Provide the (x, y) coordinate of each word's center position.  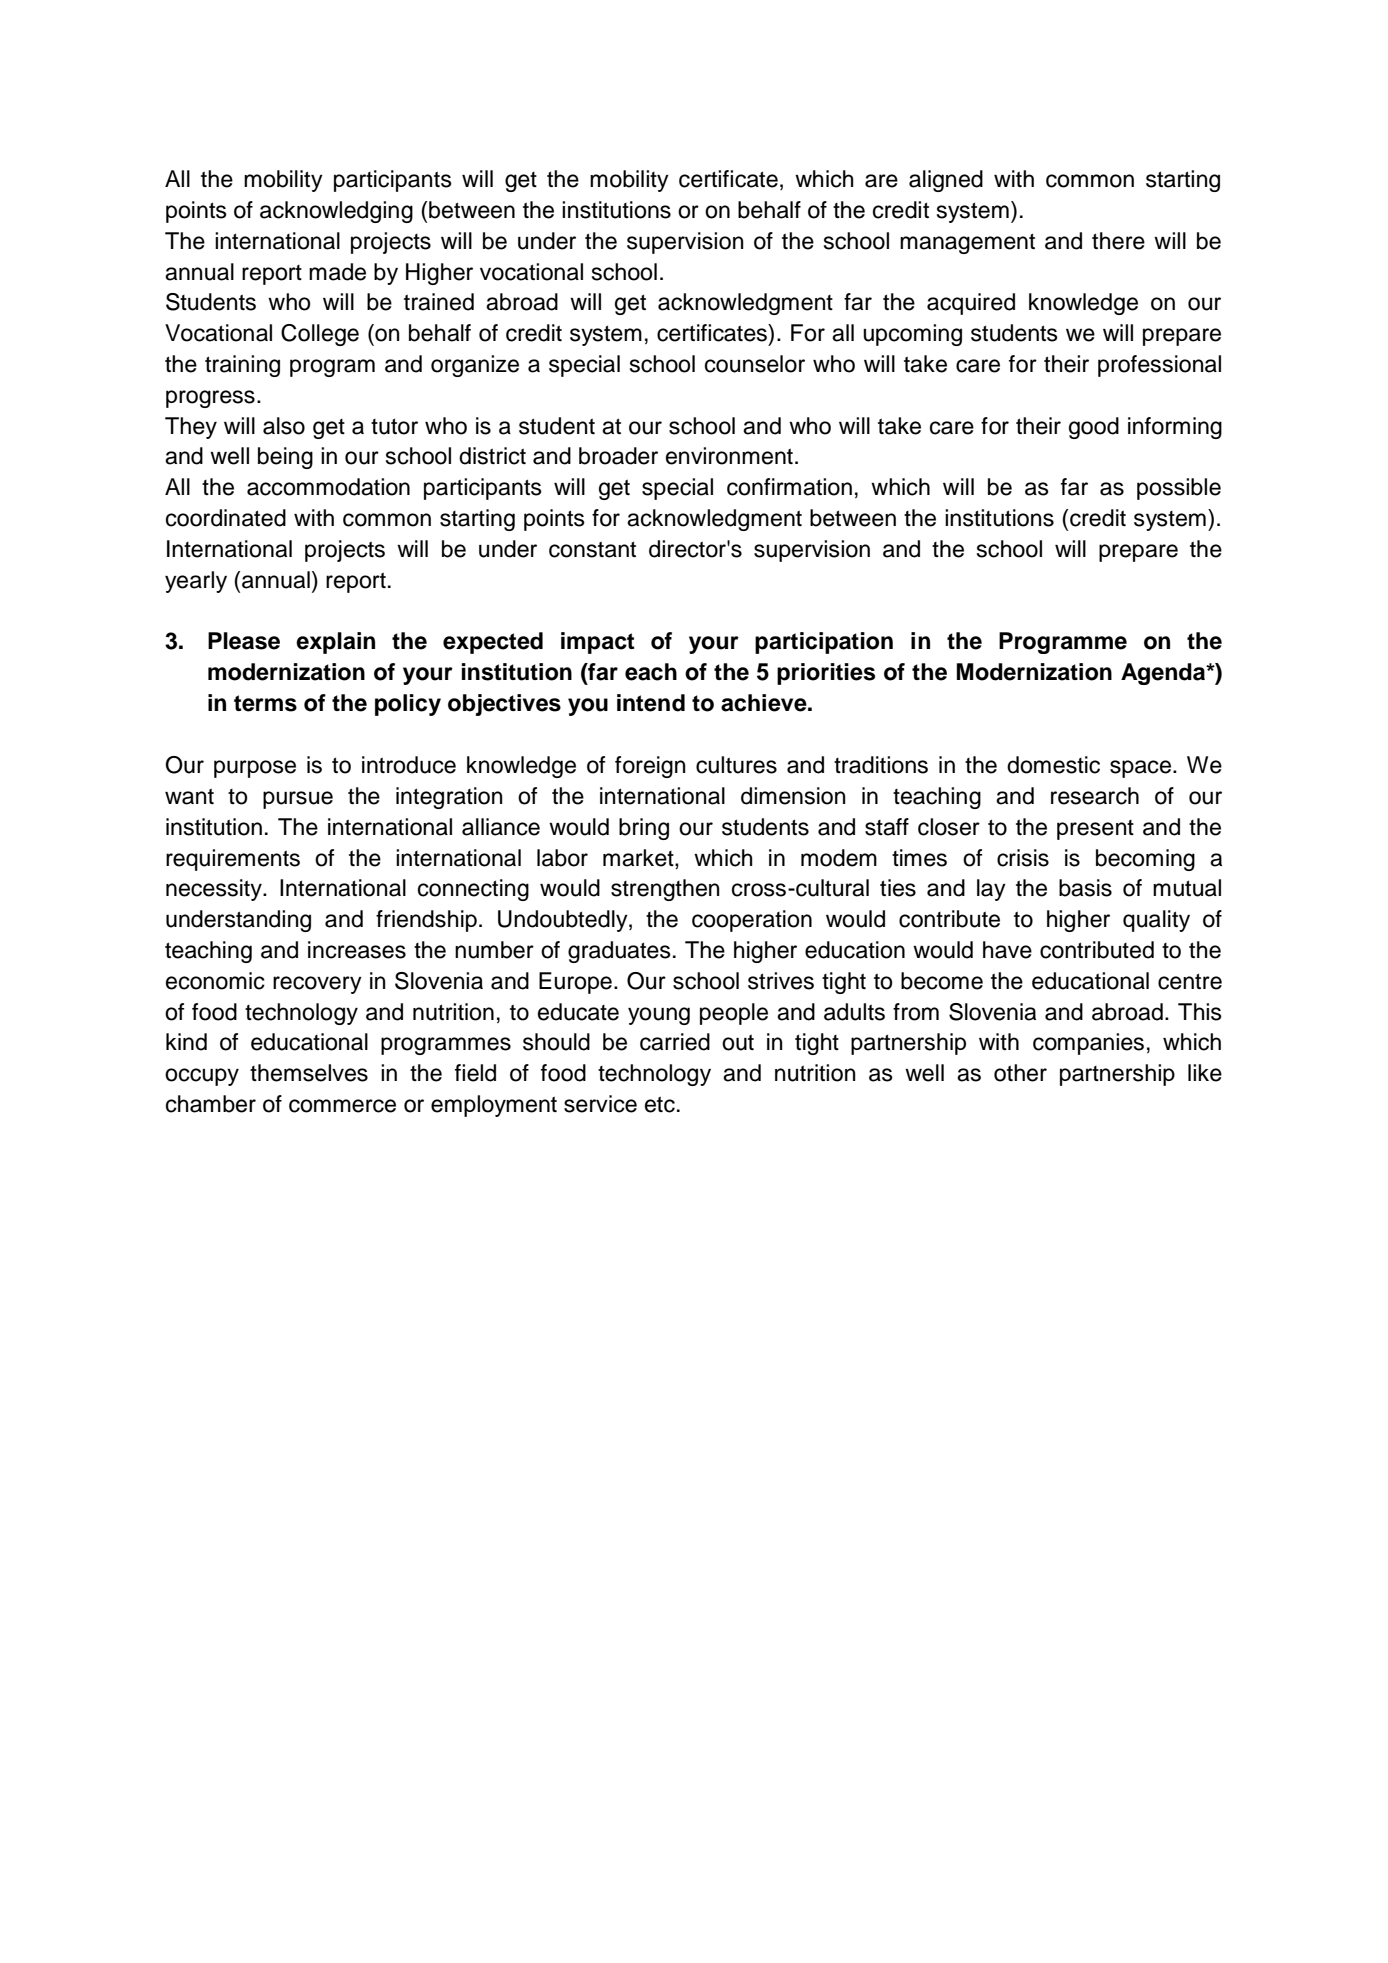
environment (729, 456)
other (1020, 1073)
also (284, 426)
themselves (309, 1073)
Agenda (1164, 674)
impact (597, 643)
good (1094, 428)
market (639, 858)
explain (335, 643)
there (1118, 241)
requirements (233, 860)
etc (660, 1104)
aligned (946, 181)
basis (1085, 888)
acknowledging (336, 212)
